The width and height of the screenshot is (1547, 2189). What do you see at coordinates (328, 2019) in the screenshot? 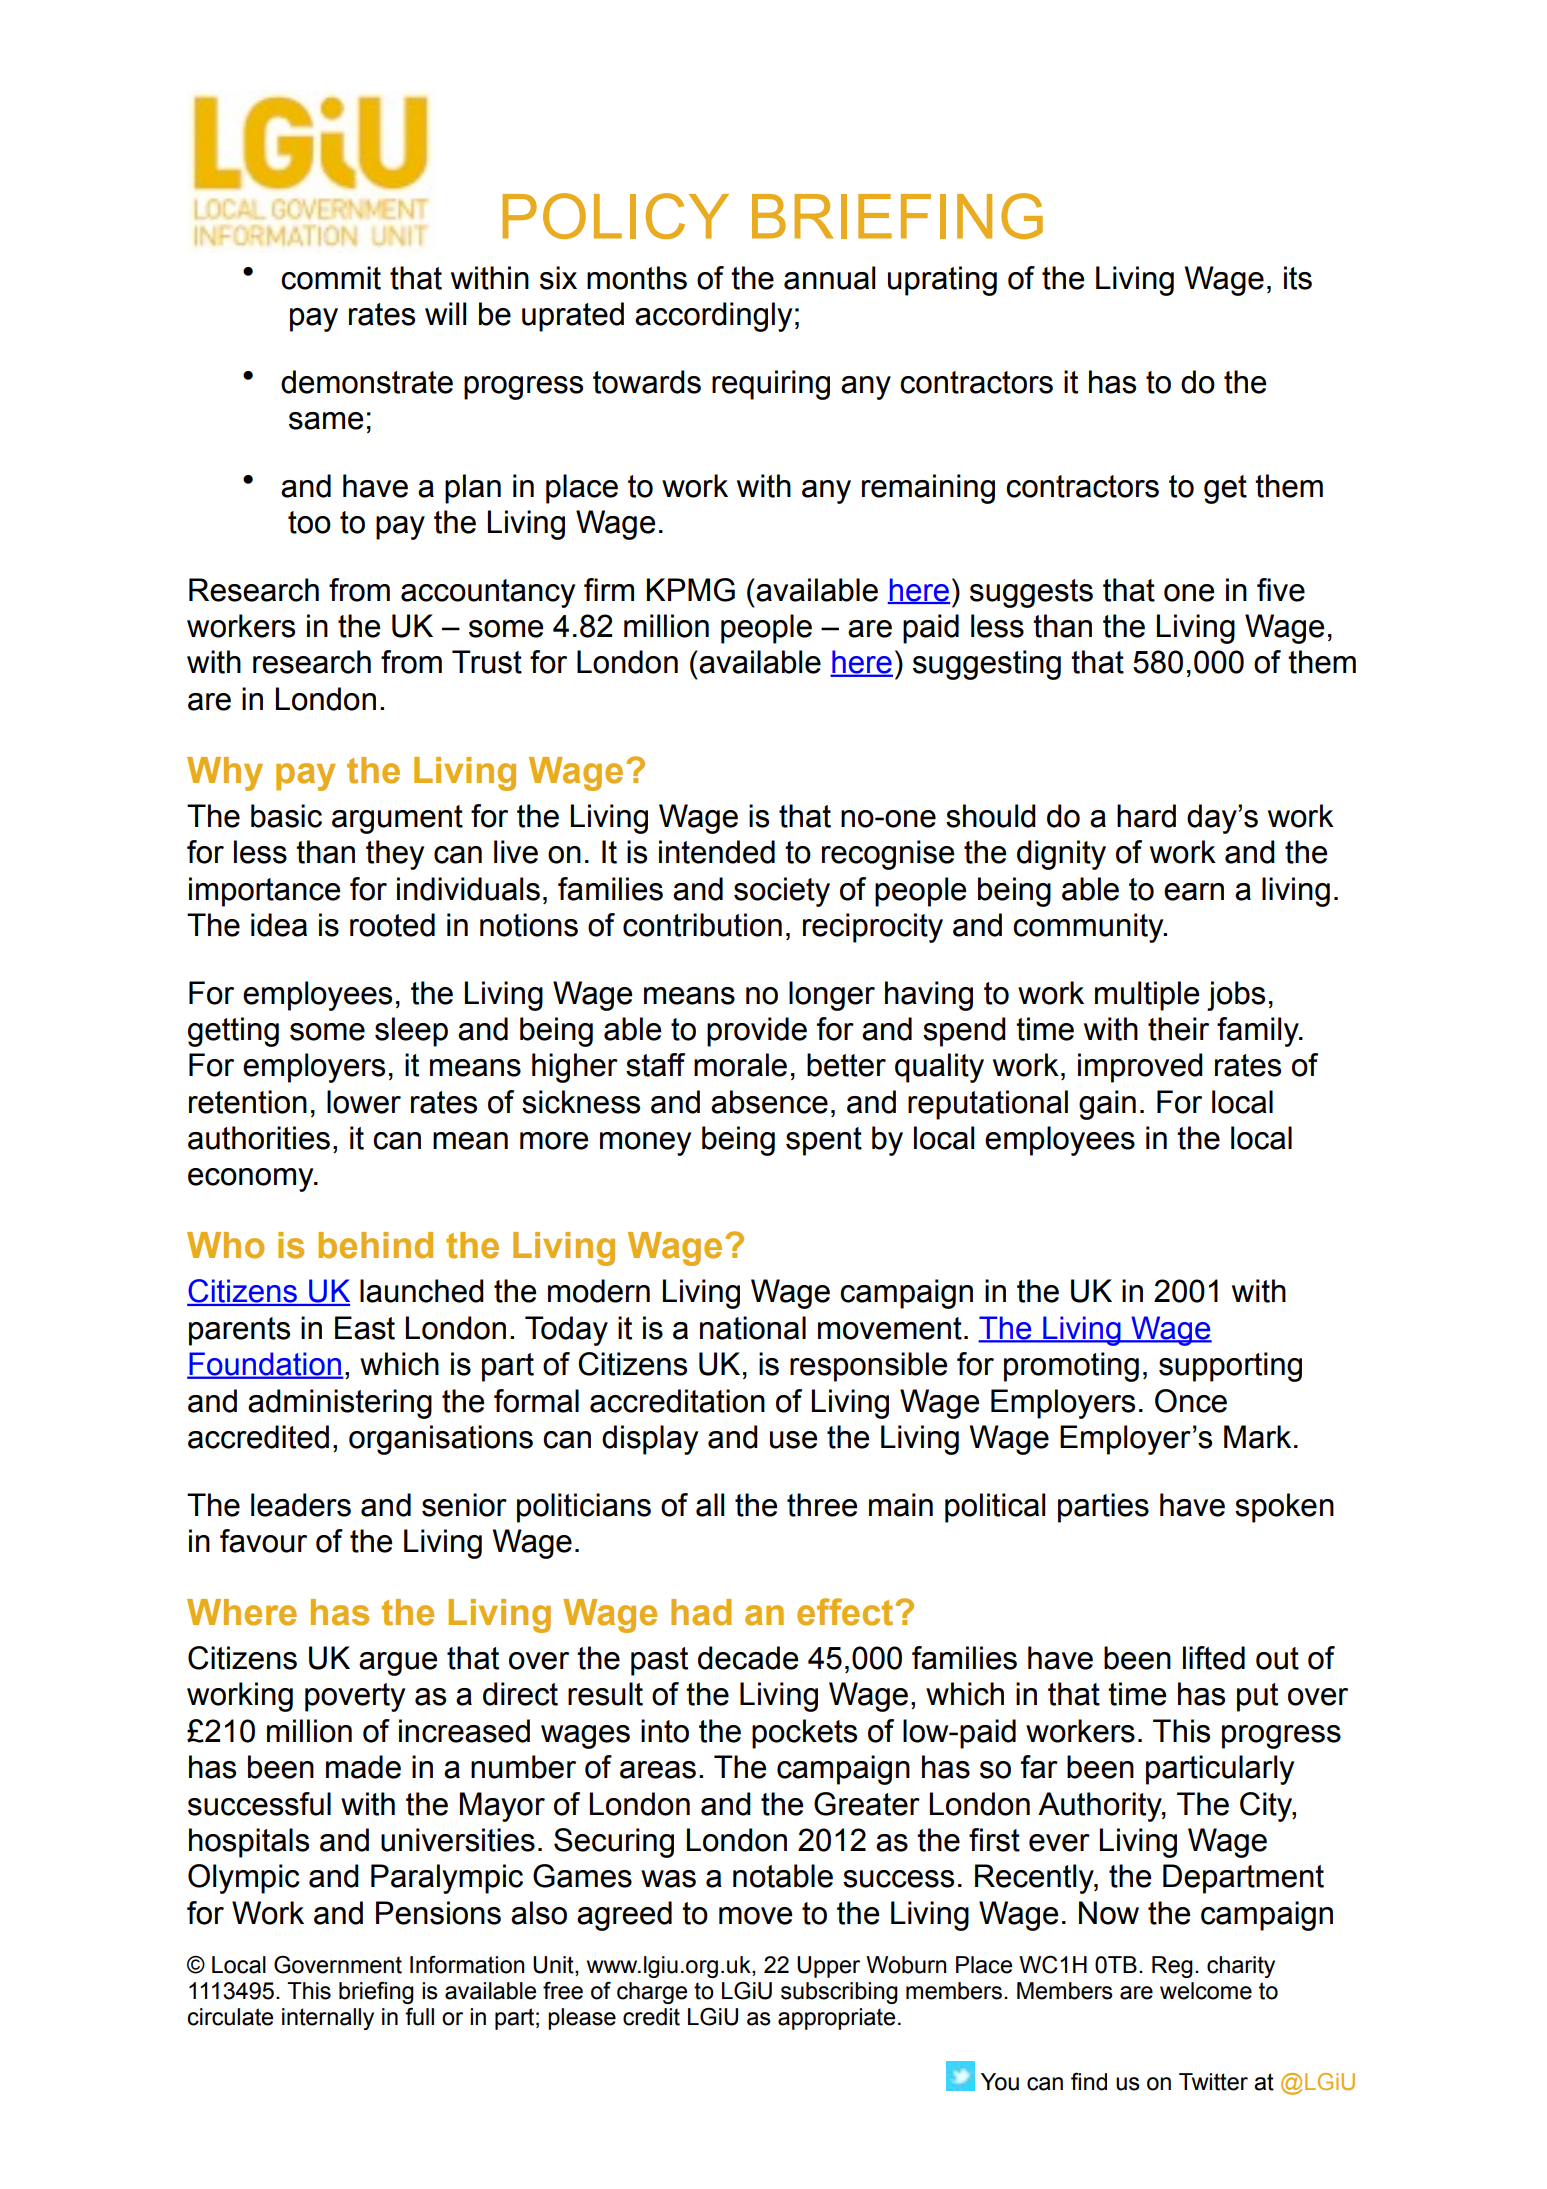
I see `internally` at bounding box center [328, 2019].
